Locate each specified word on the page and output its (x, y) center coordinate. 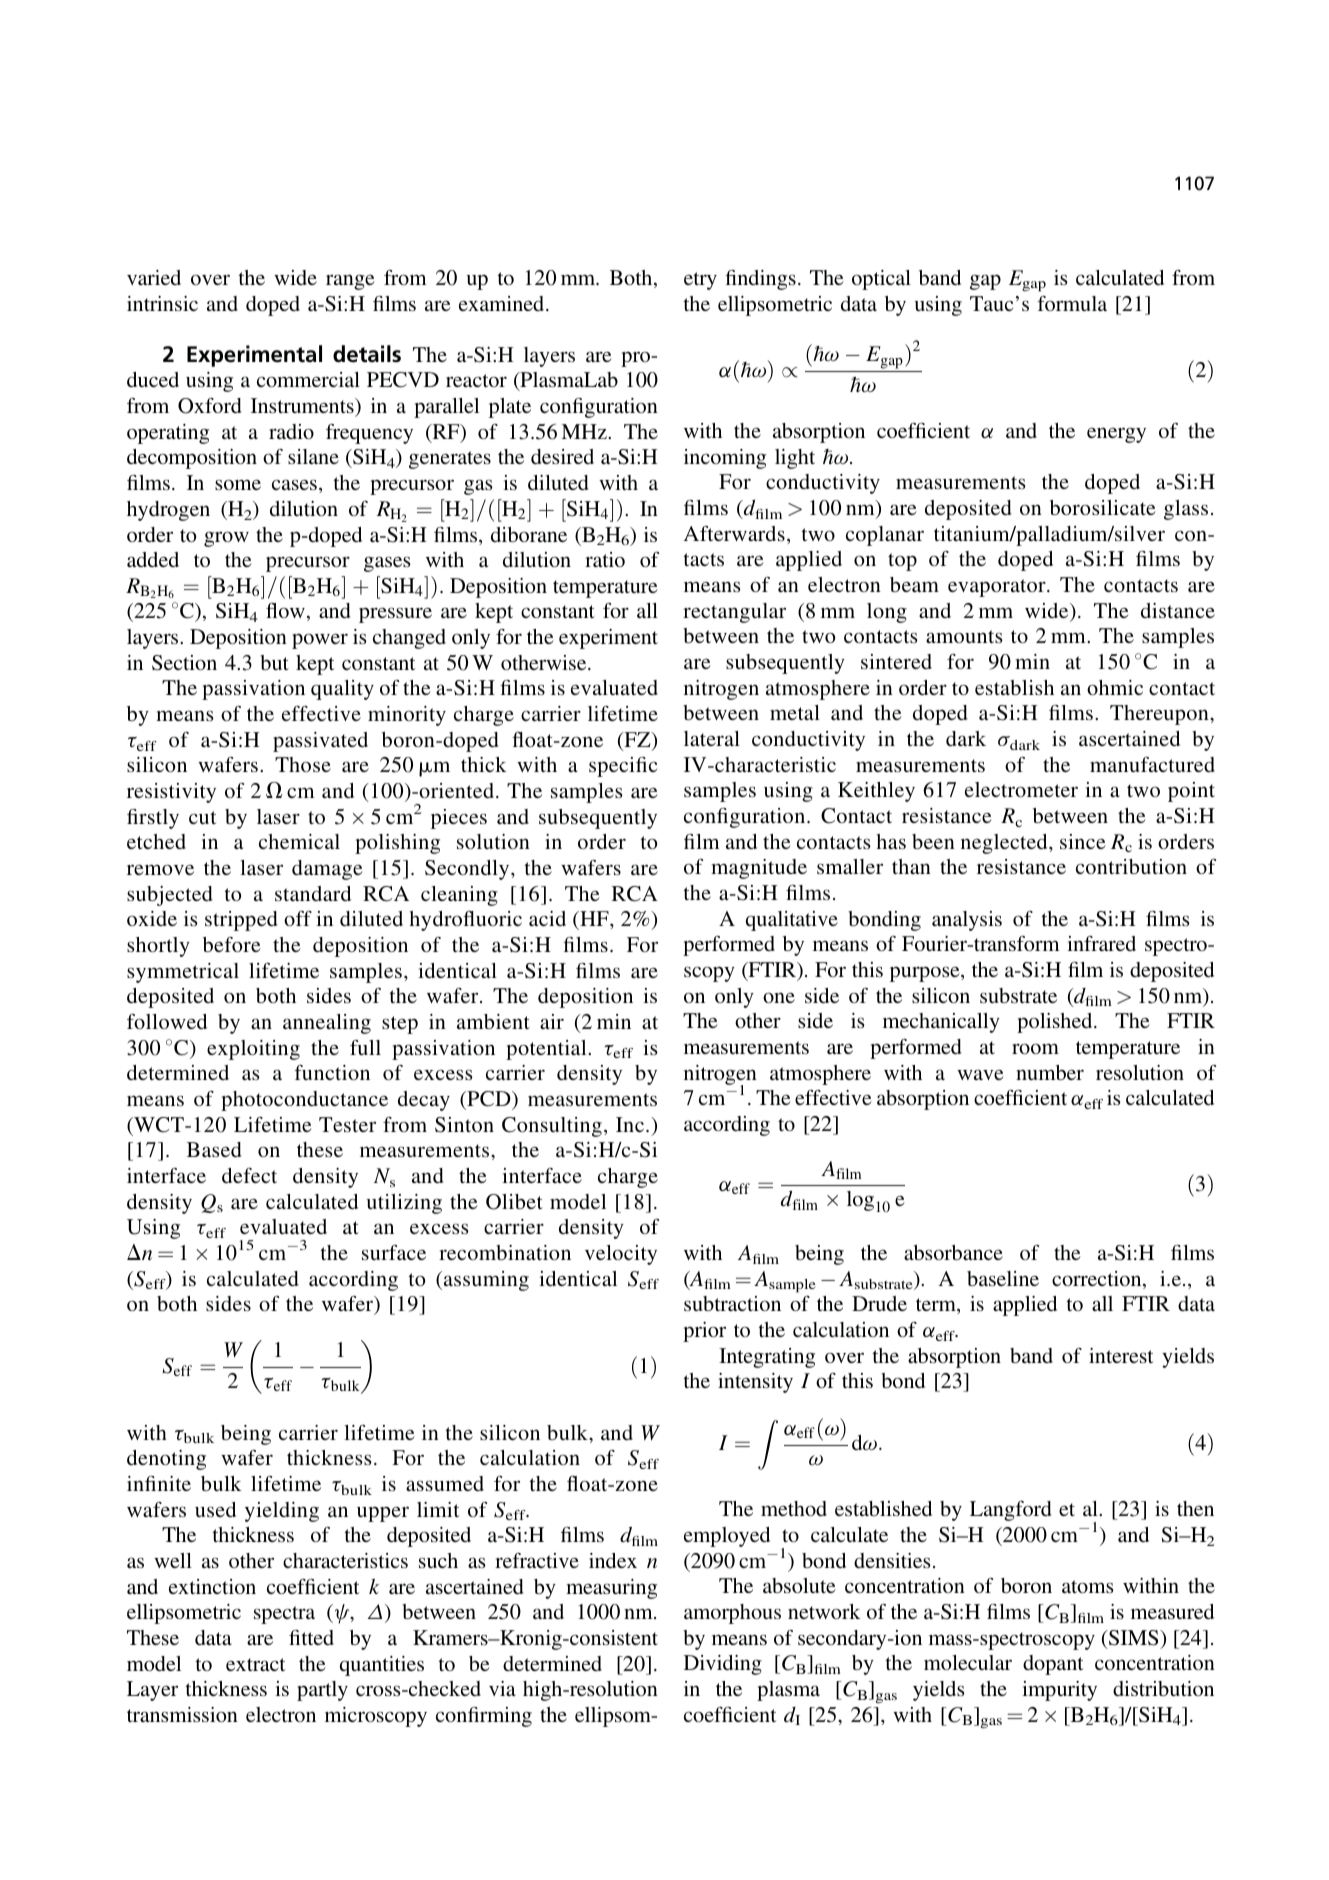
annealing (327, 1024)
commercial (308, 379)
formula (1072, 303)
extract (255, 1664)
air (552, 1021)
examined (503, 303)
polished (1056, 1023)
